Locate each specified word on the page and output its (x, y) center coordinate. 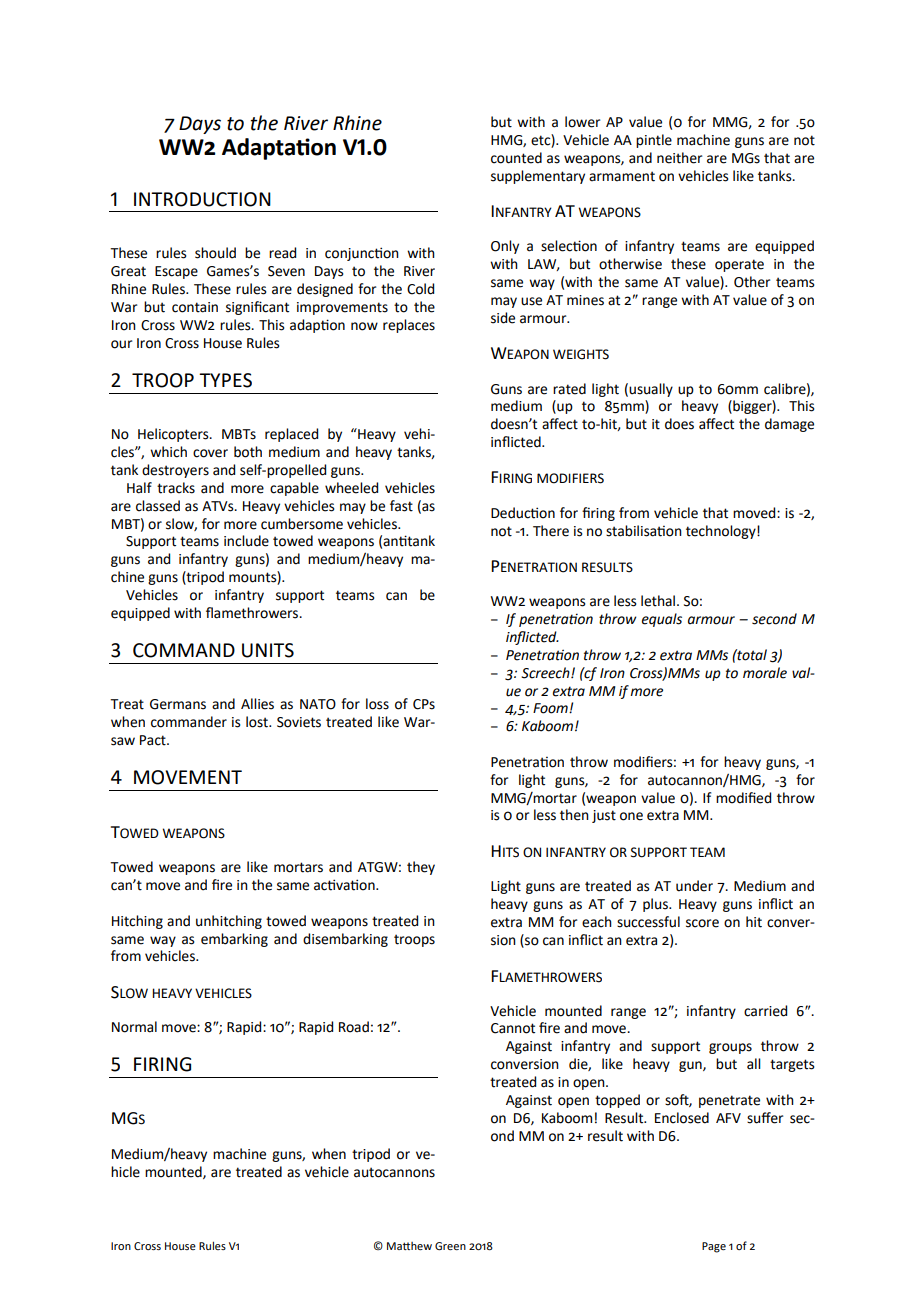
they (421, 868)
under (694, 886)
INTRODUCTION (202, 199)
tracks (176, 488)
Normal (134, 1027)
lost (258, 722)
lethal (659, 601)
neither (679, 158)
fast (401, 506)
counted (516, 158)
